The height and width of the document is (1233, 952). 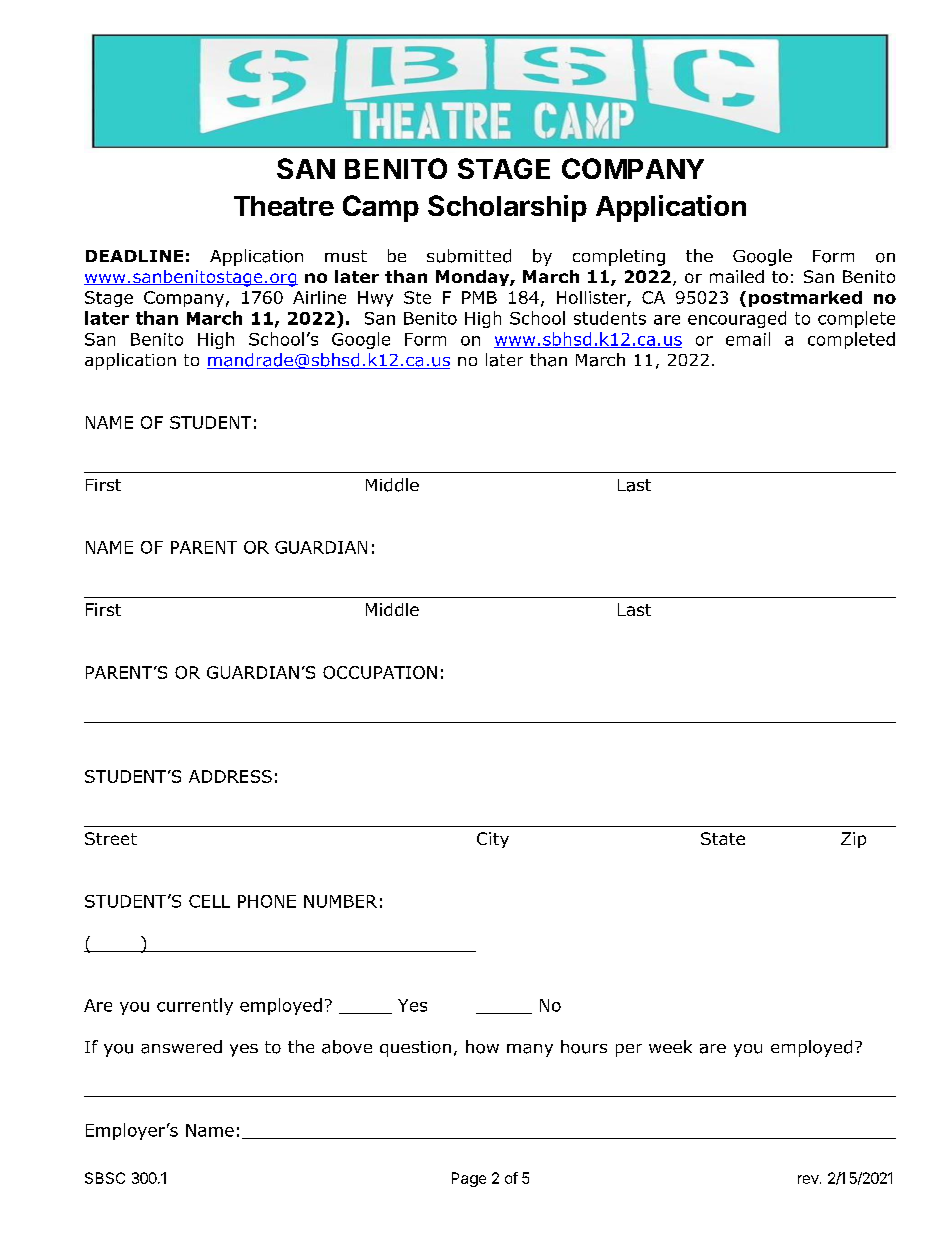 What do you see at coordinates (469, 1179) in the document?
I see `Page` at bounding box center [469, 1179].
